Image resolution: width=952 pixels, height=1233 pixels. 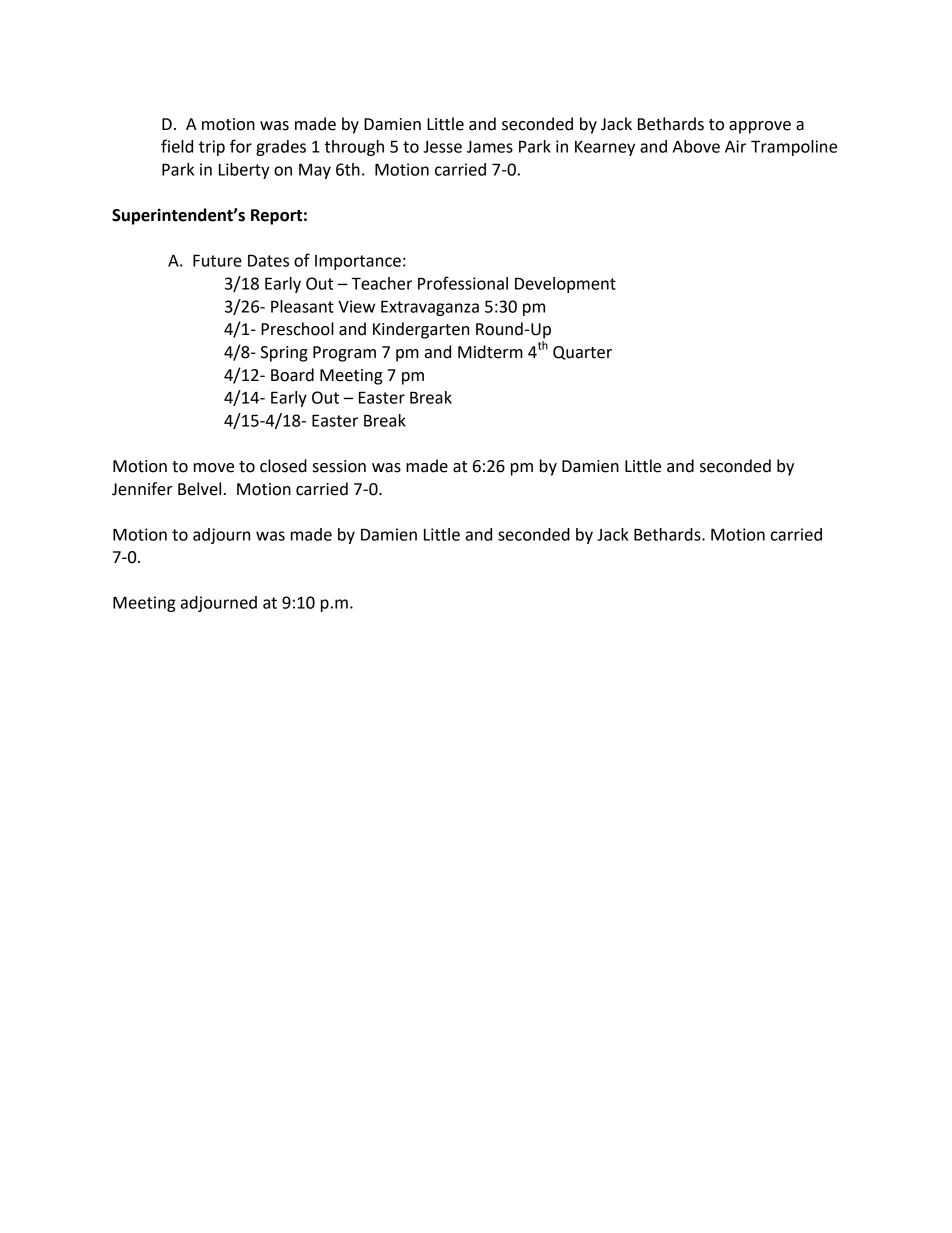 I want to click on Program, so click(x=344, y=354).
